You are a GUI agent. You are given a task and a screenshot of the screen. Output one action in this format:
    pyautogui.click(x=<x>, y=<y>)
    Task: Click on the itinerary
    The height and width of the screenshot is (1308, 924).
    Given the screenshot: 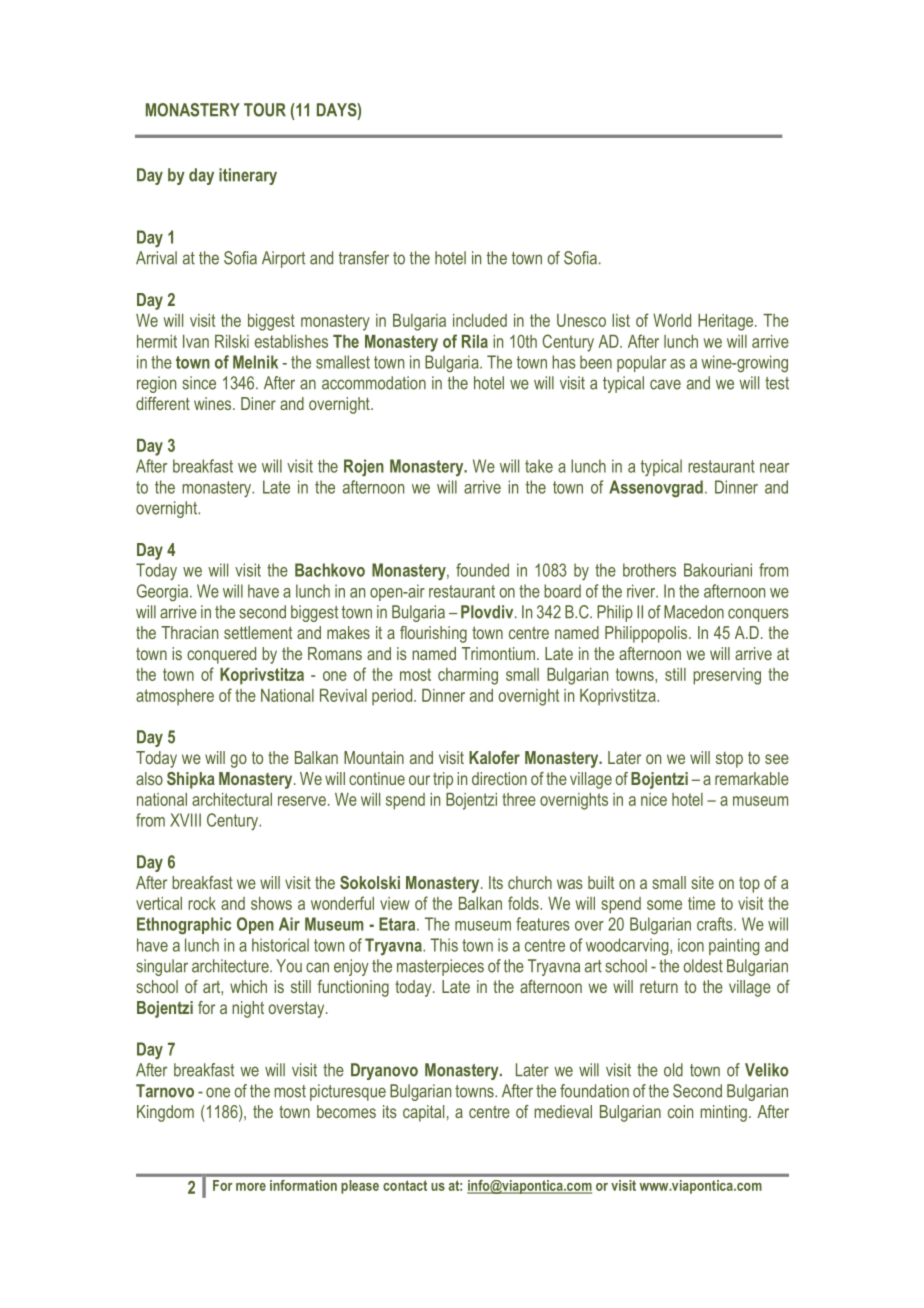 What is the action you would take?
    pyautogui.click(x=248, y=176)
